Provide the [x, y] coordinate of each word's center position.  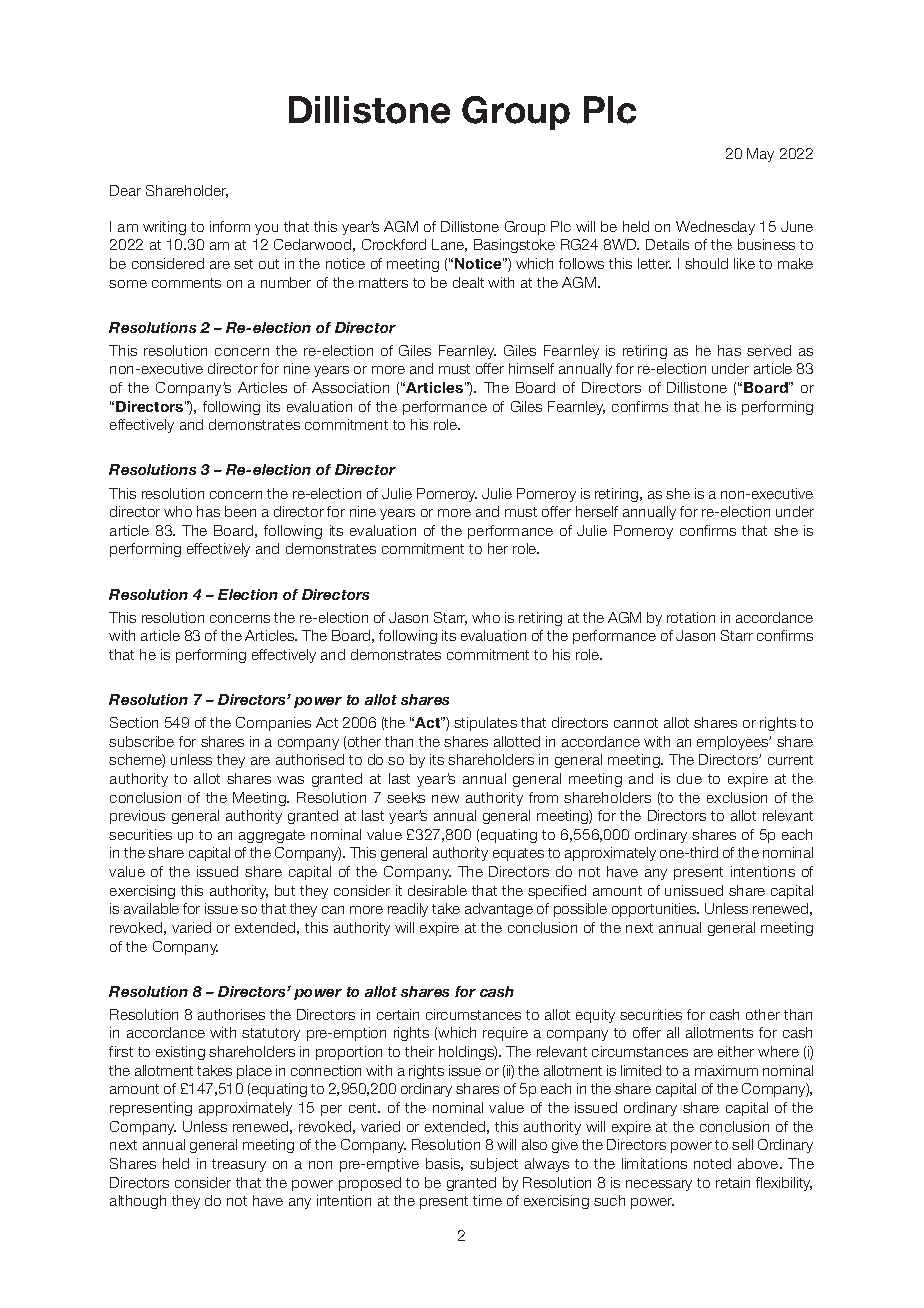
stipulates [485, 724]
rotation [691, 617]
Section [134, 722]
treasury [239, 1165]
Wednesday [715, 228]
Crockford [394, 244]
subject [494, 1165]
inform [230, 226]
